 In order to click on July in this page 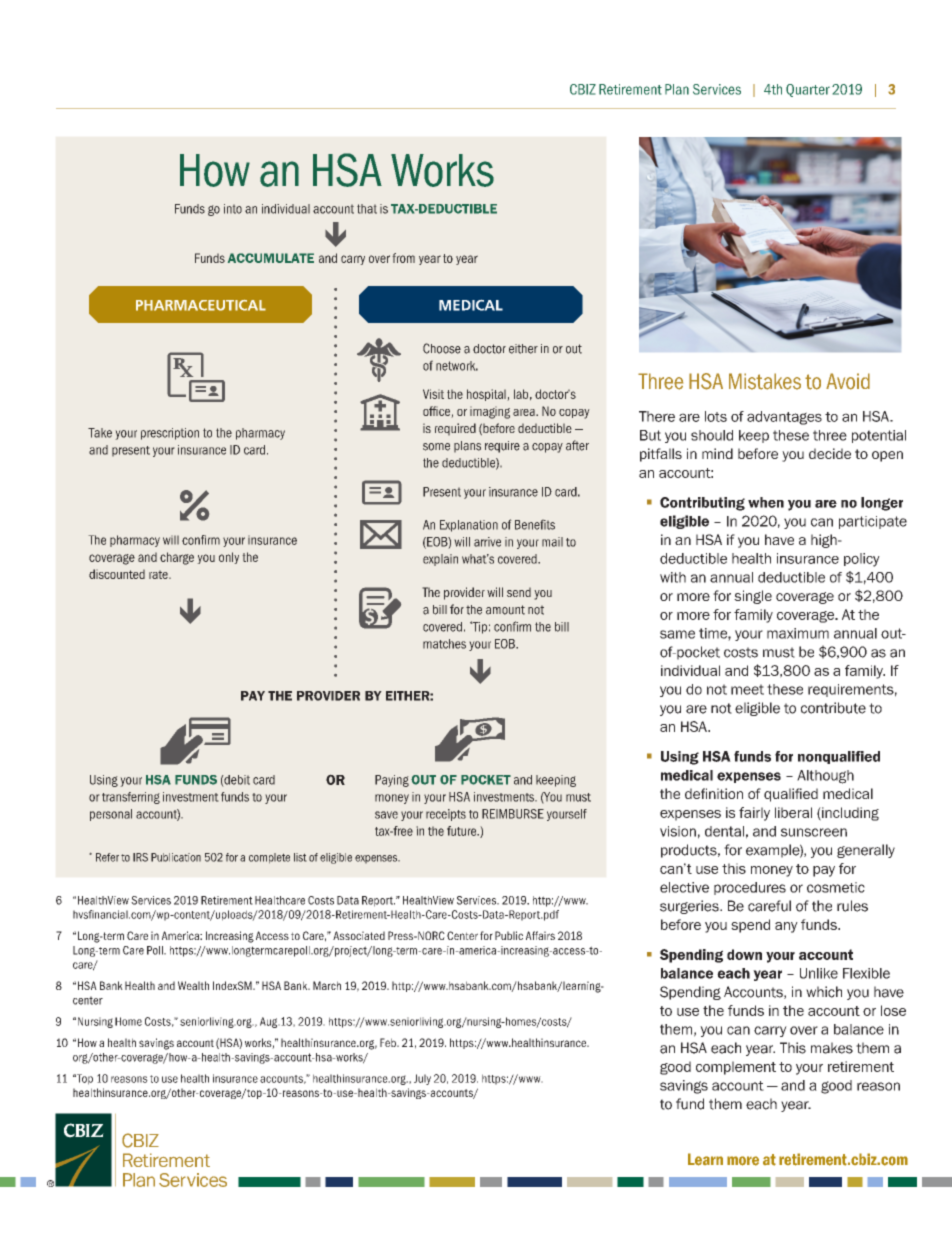, I will do `click(422, 1079)`.
